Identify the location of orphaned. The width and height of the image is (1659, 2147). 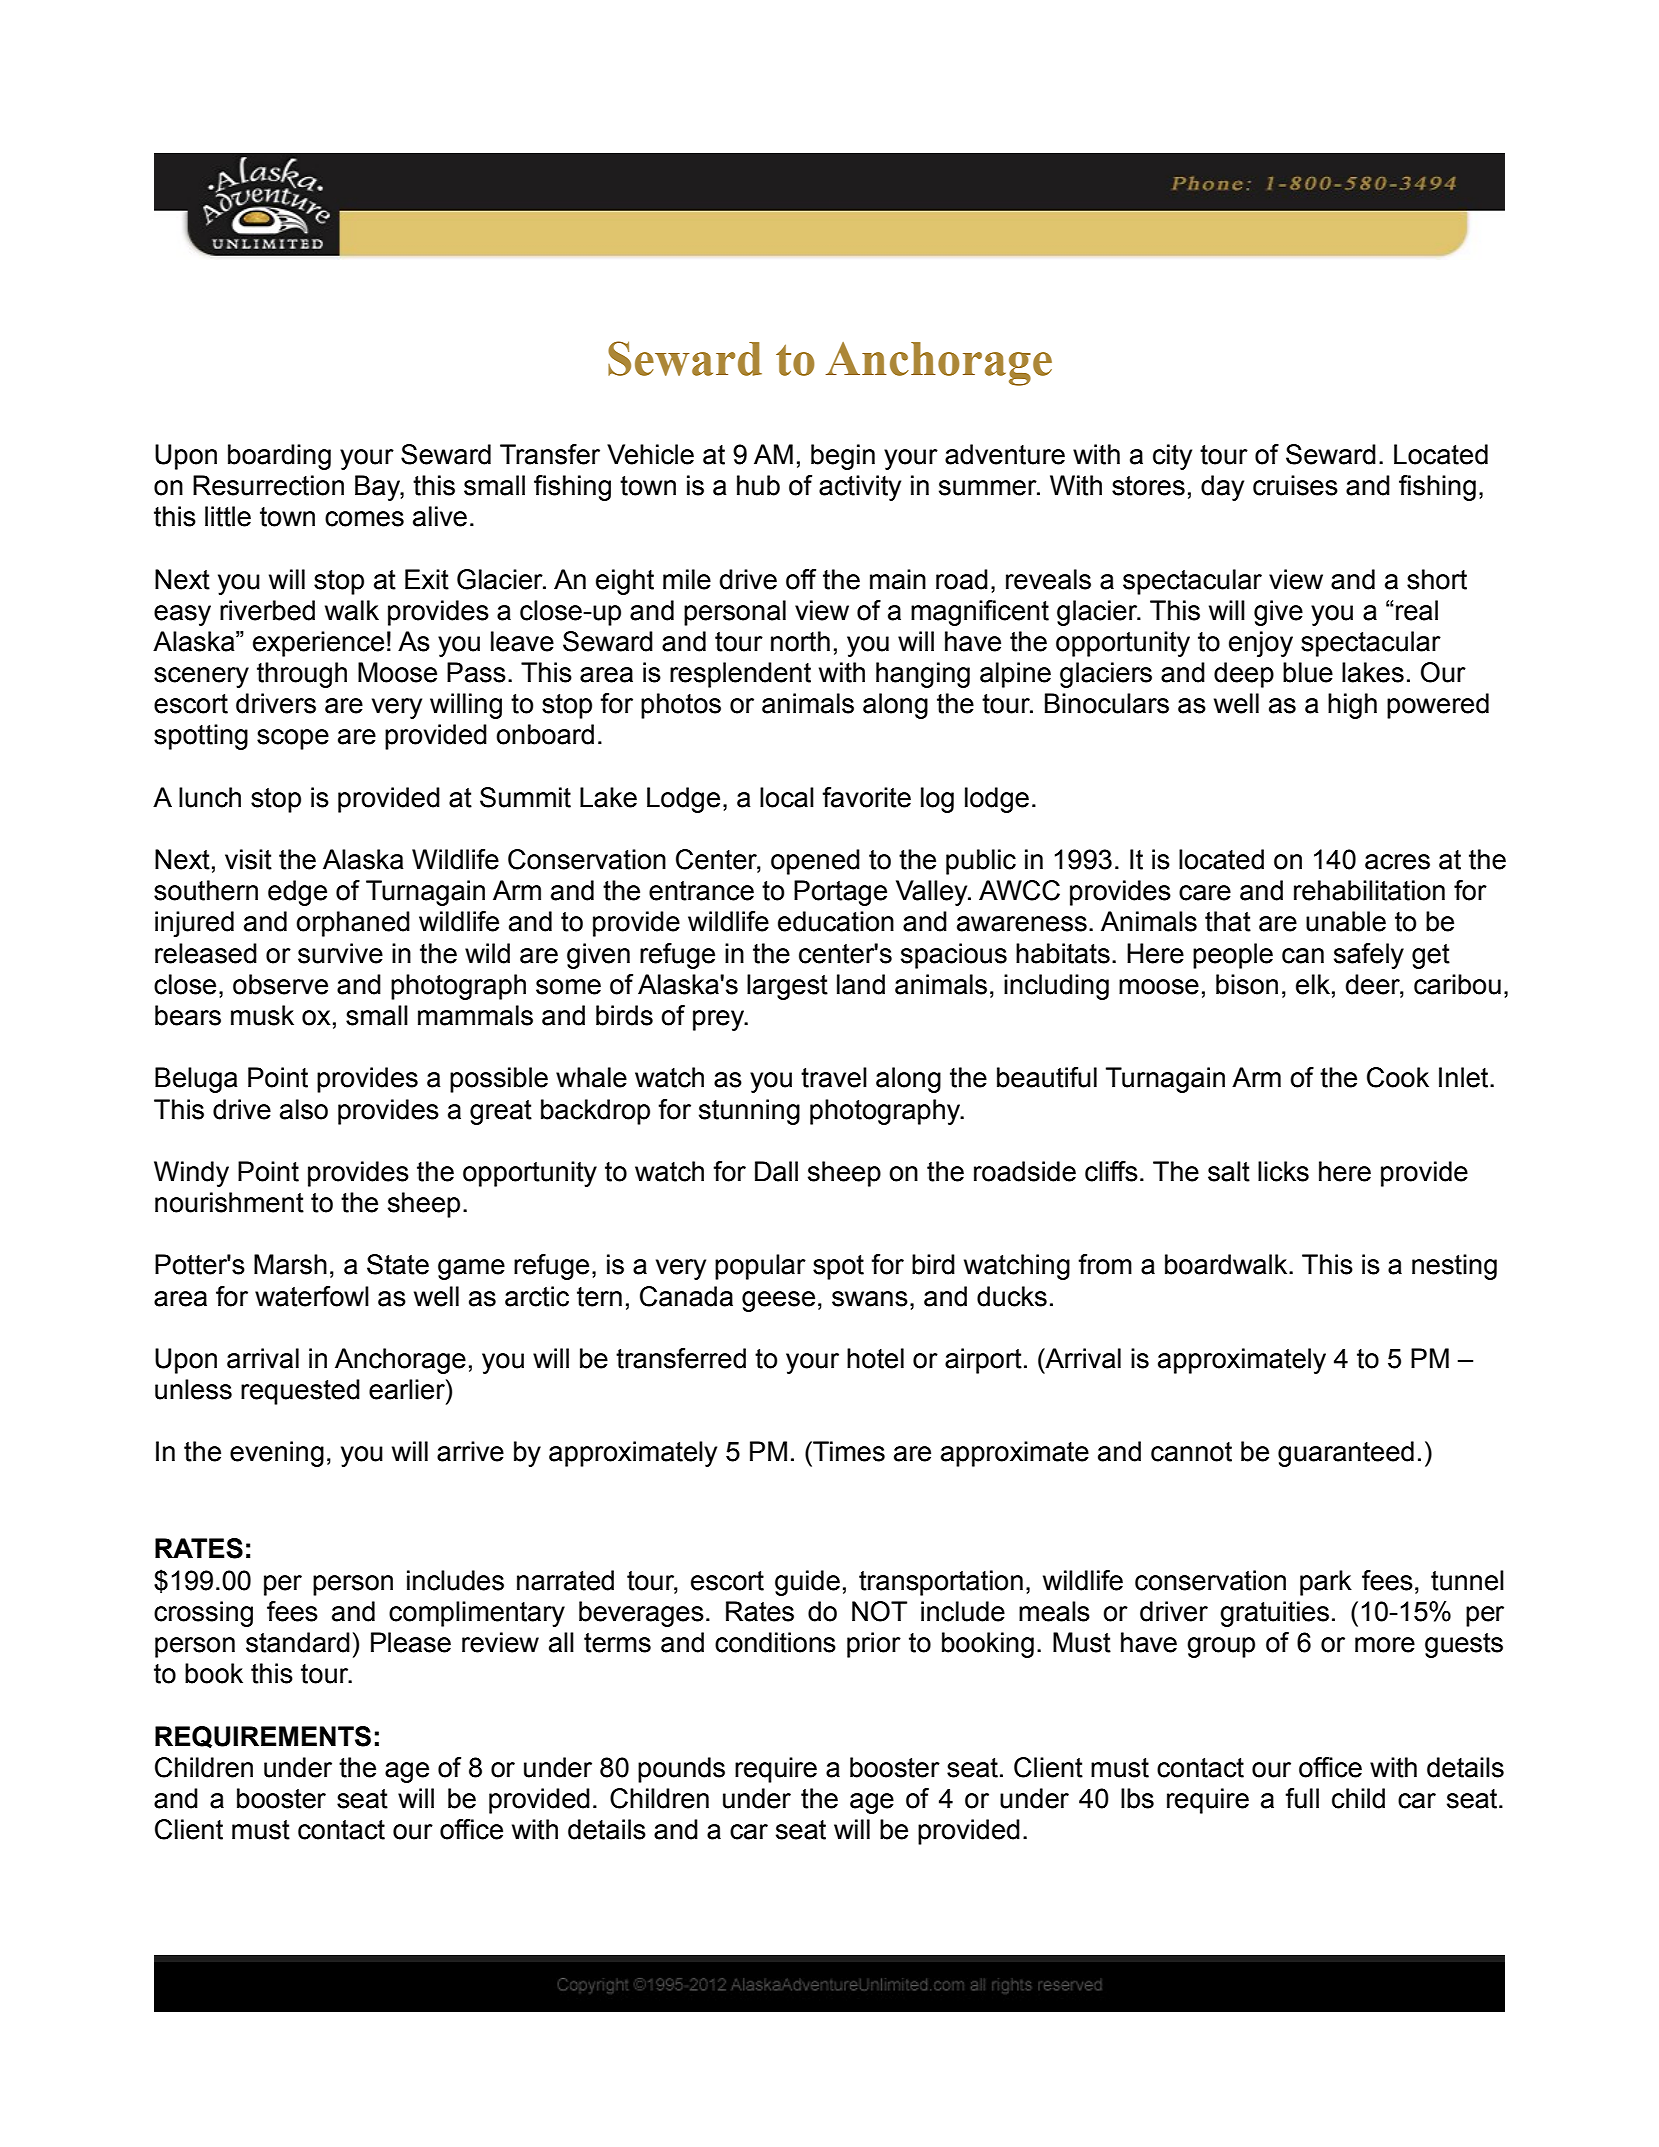
(353, 924).
